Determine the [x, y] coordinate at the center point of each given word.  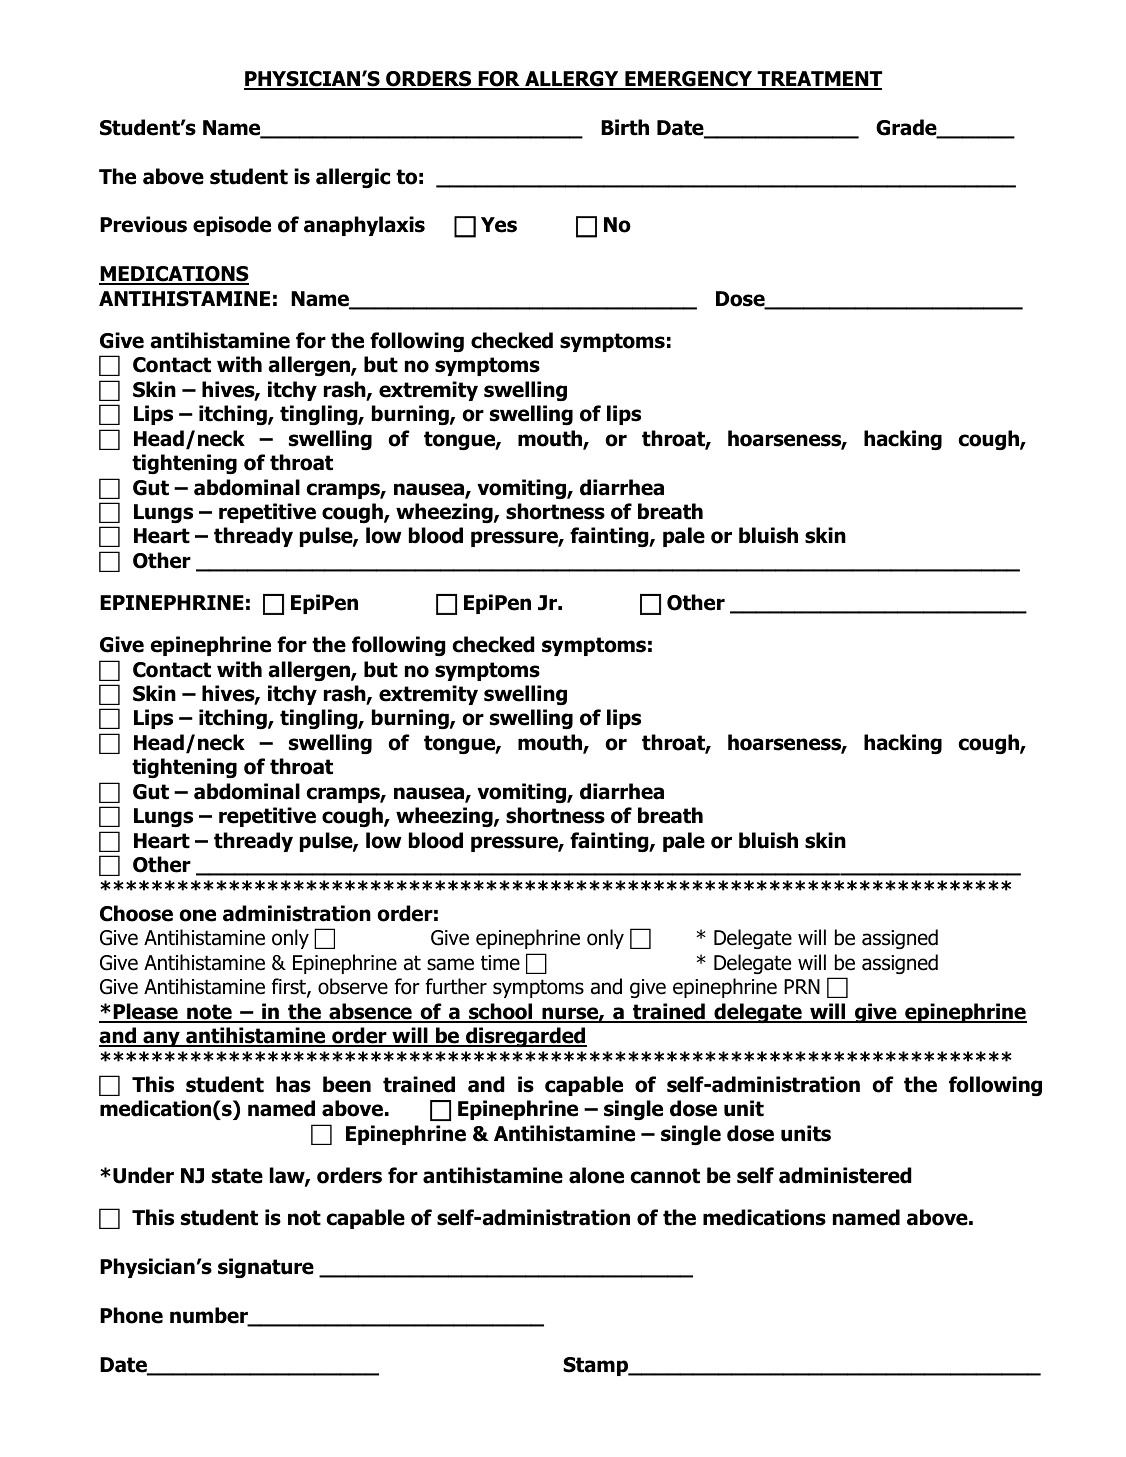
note [209, 1013]
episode [232, 226]
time [500, 963]
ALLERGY [572, 80]
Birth [625, 127]
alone [596, 1175]
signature [266, 1268]
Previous [143, 224]
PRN [802, 986]
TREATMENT [818, 80]
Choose [136, 913]
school [501, 1012]
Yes [499, 225]
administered [845, 1175]
